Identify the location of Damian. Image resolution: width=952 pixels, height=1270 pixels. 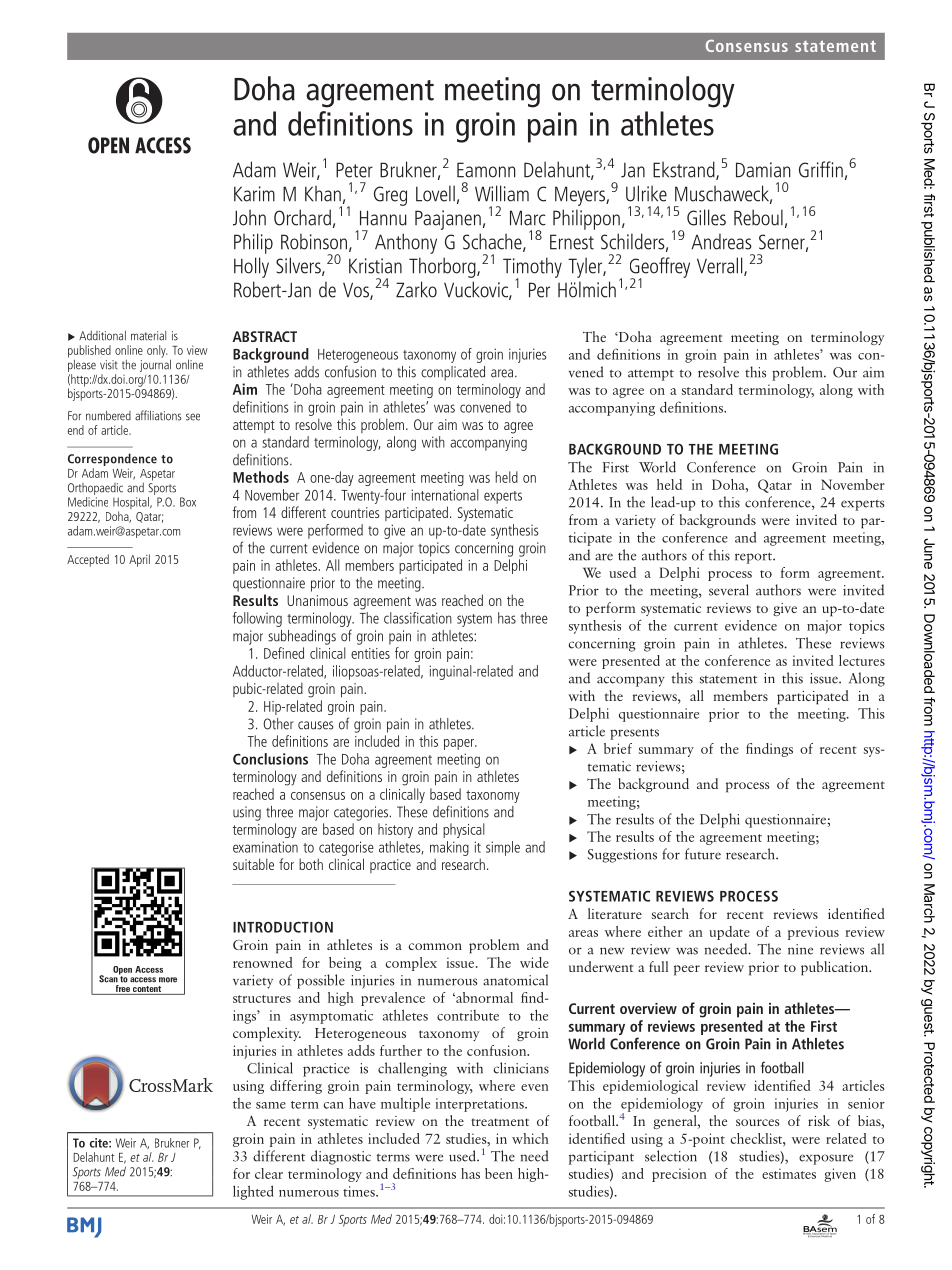
(763, 170).
